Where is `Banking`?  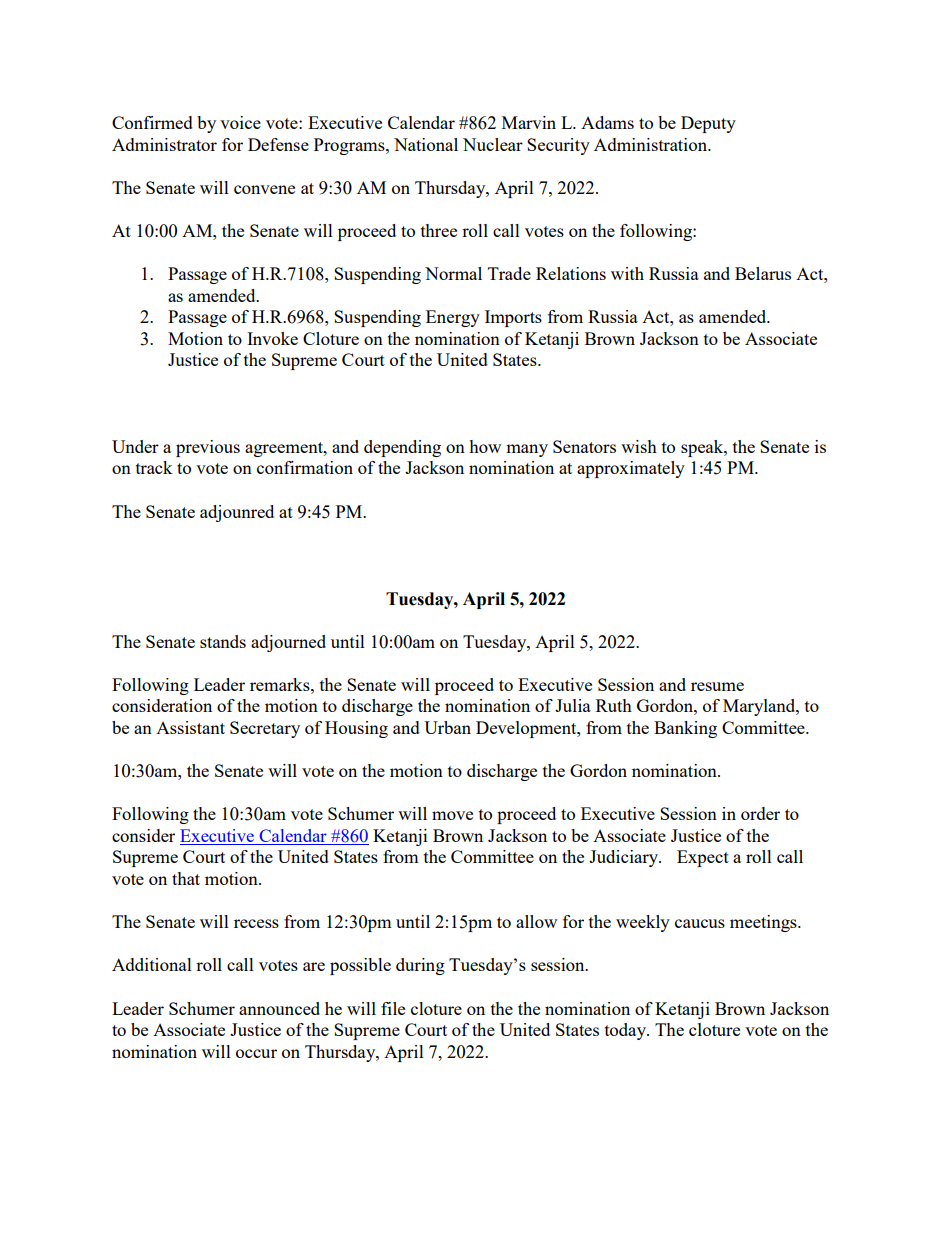 Banking is located at coordinates (685, 729).
